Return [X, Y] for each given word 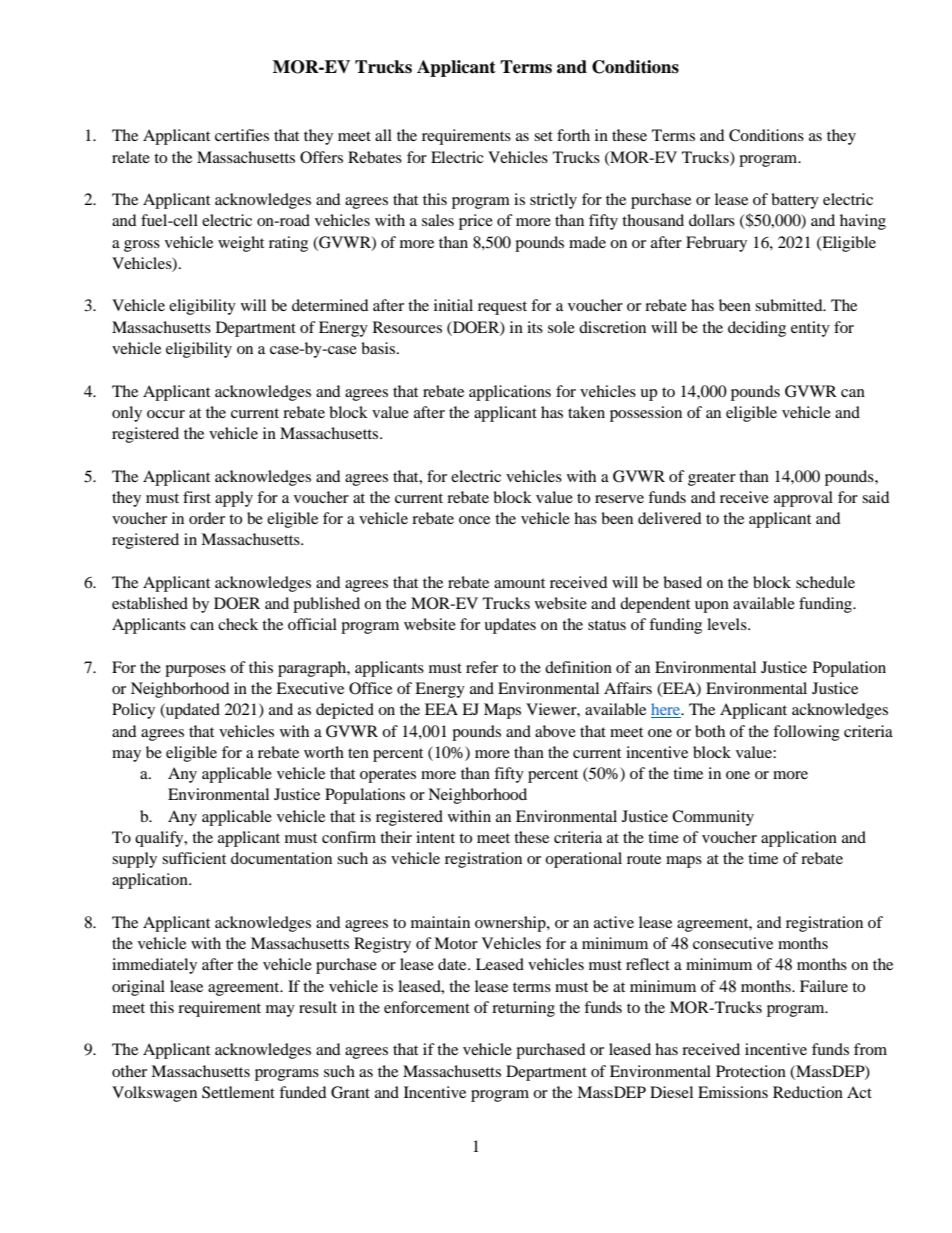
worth [324, 752]
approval [803, 499]
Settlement [238, 1092]
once [474, 520]
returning [523, 1009]
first [197, 497]
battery [795, 201]
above [555, 731]
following [806, 733]
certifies [242, 135]
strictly [553, 201]
